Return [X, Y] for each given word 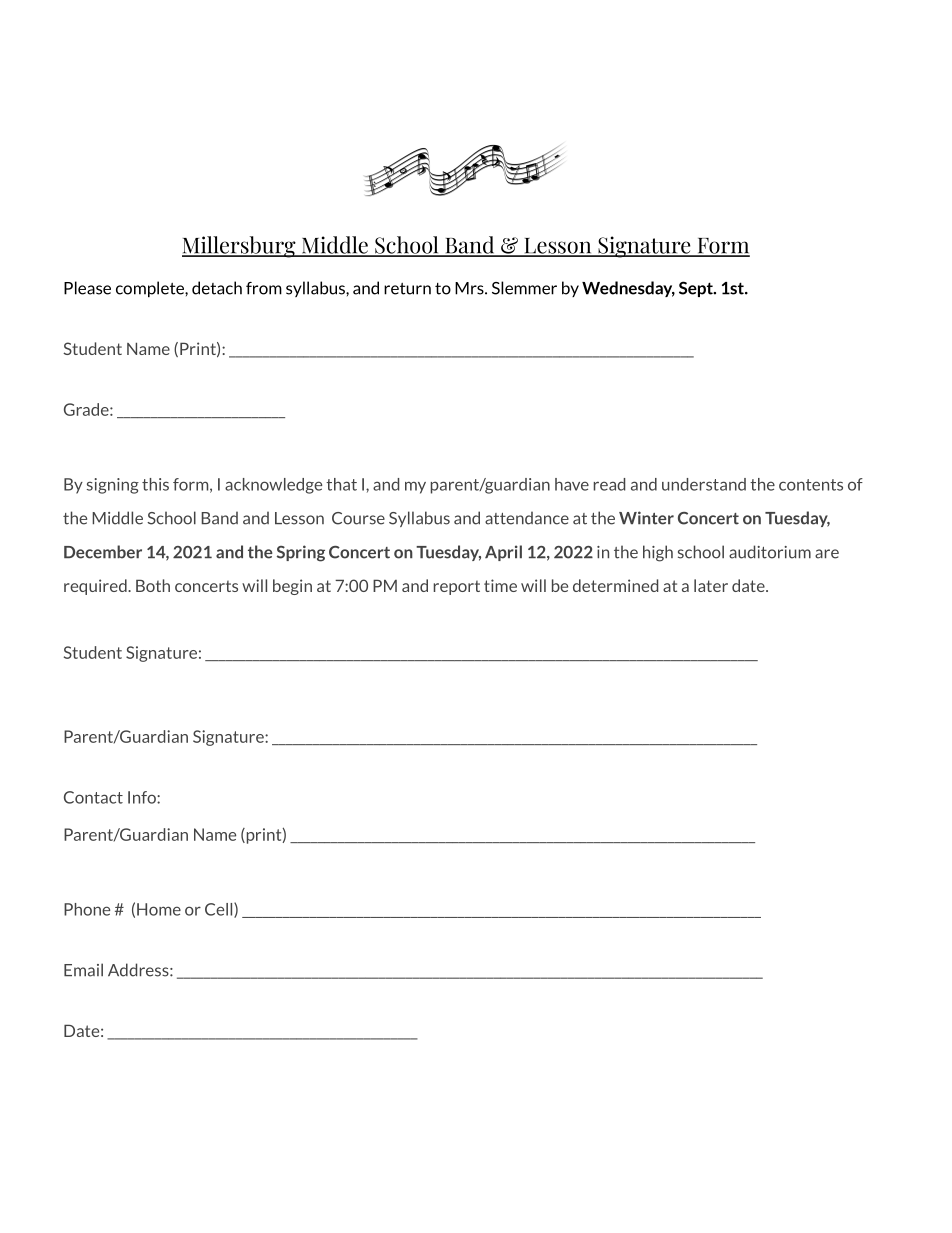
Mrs [470, 288]
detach [217, 288]
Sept [697, 289]
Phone [87, 909]
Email [83, 970]
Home [159, 909]
